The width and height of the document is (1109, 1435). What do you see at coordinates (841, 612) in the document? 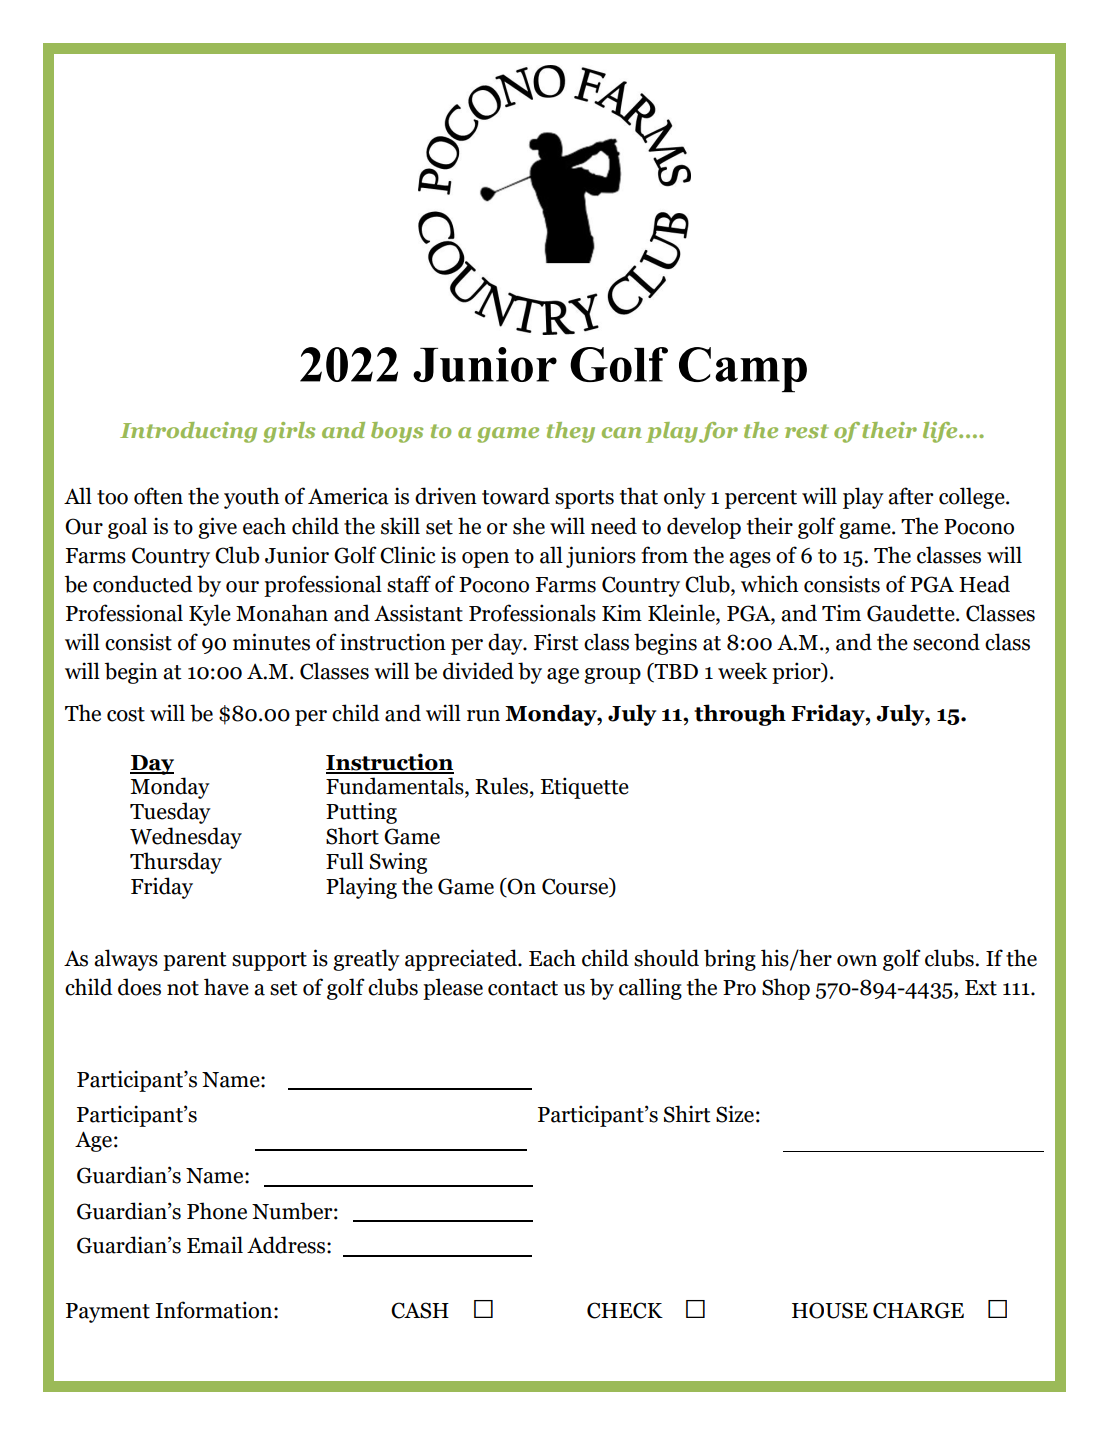
I see `Tim` at bounding box center [841, 612].
